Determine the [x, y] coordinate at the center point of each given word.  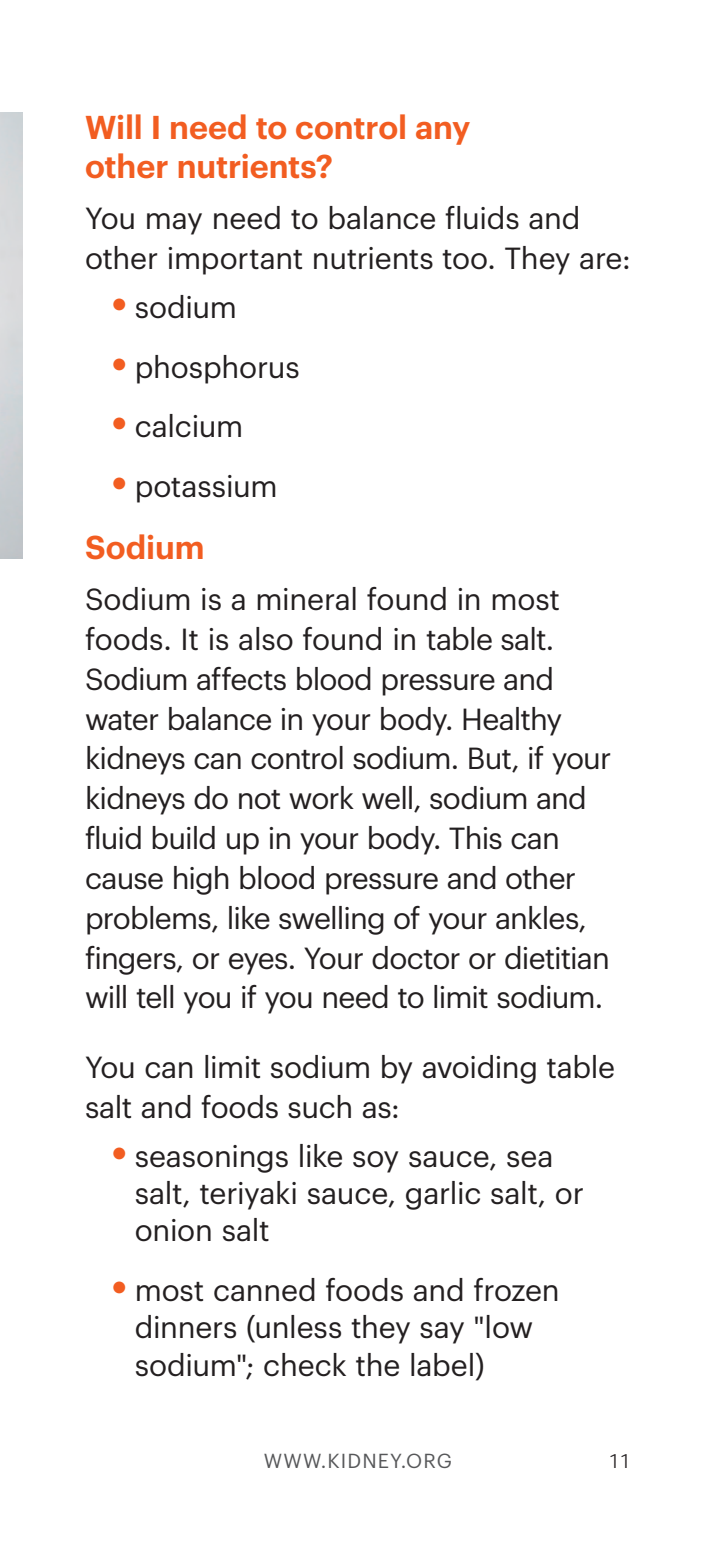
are [600, 261]
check [305, 1365]
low [509, 1327]
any [443, 133]
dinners [186, 1327]
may [174, 224]
